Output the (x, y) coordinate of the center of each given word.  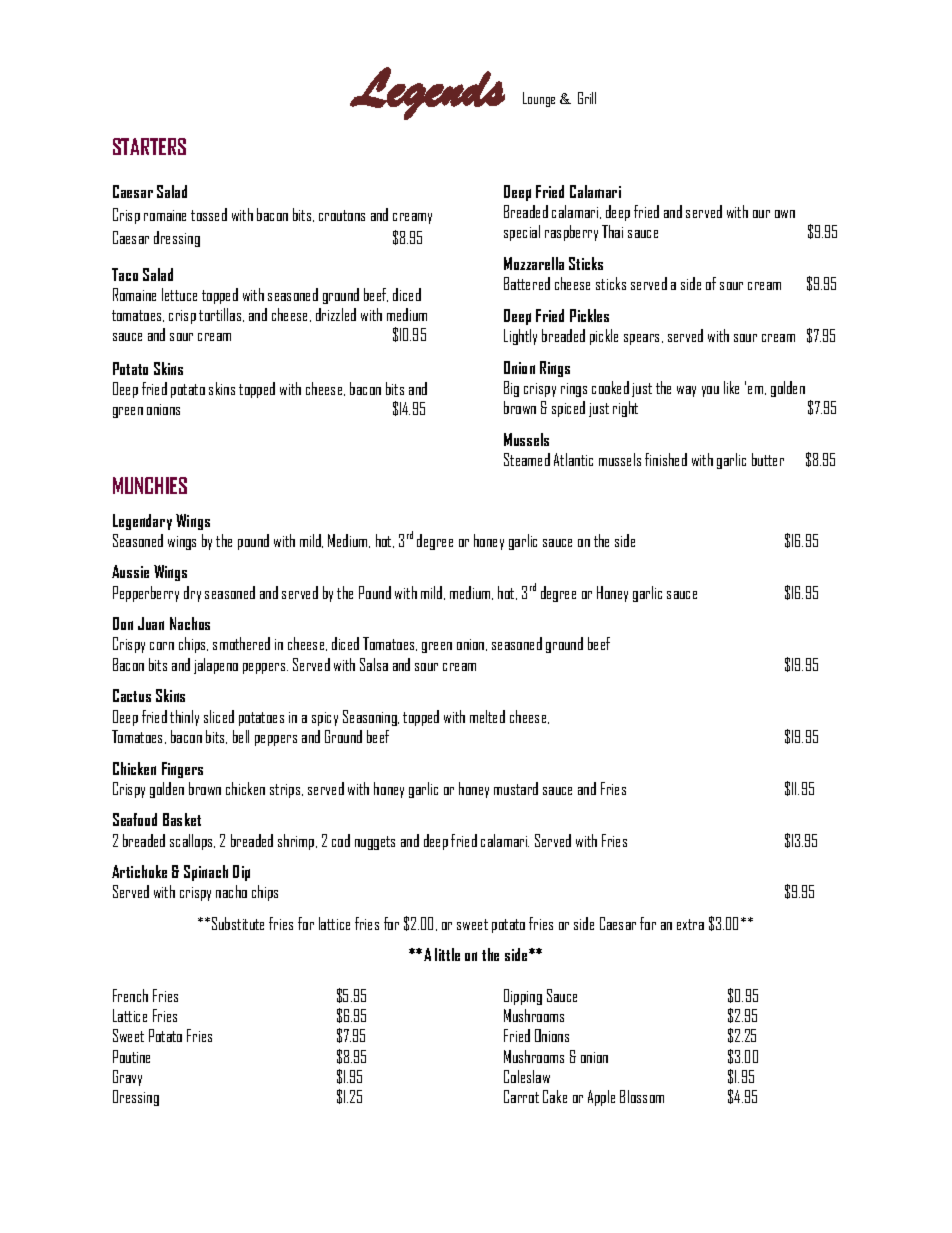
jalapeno (216, 666)
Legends (427, 93)
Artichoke (139, 871)
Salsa (374, 664)
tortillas (221, 315)
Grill (587, 98)
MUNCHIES (150, 485)
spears (641, 339)
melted (487, 716)
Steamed (527, 459)
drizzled (336, 314)
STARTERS (149, 146)
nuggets (375, 843)
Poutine (131, 1056)
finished (666, 459)
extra (690, 924)
